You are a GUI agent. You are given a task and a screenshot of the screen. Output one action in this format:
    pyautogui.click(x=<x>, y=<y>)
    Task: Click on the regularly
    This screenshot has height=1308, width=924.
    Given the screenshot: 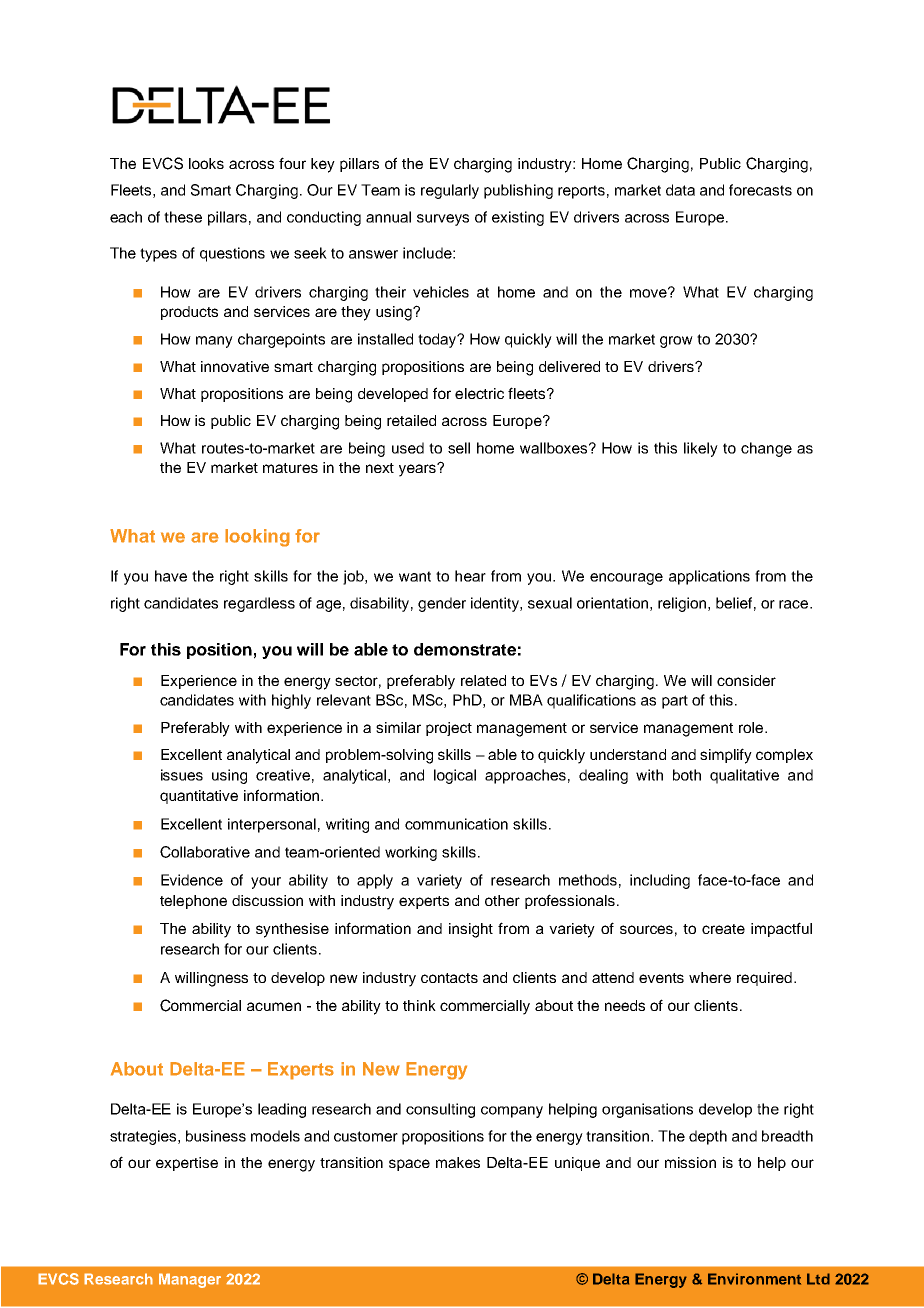 What is the action you would take?
    pyautogui.click(x=450, y=191)
